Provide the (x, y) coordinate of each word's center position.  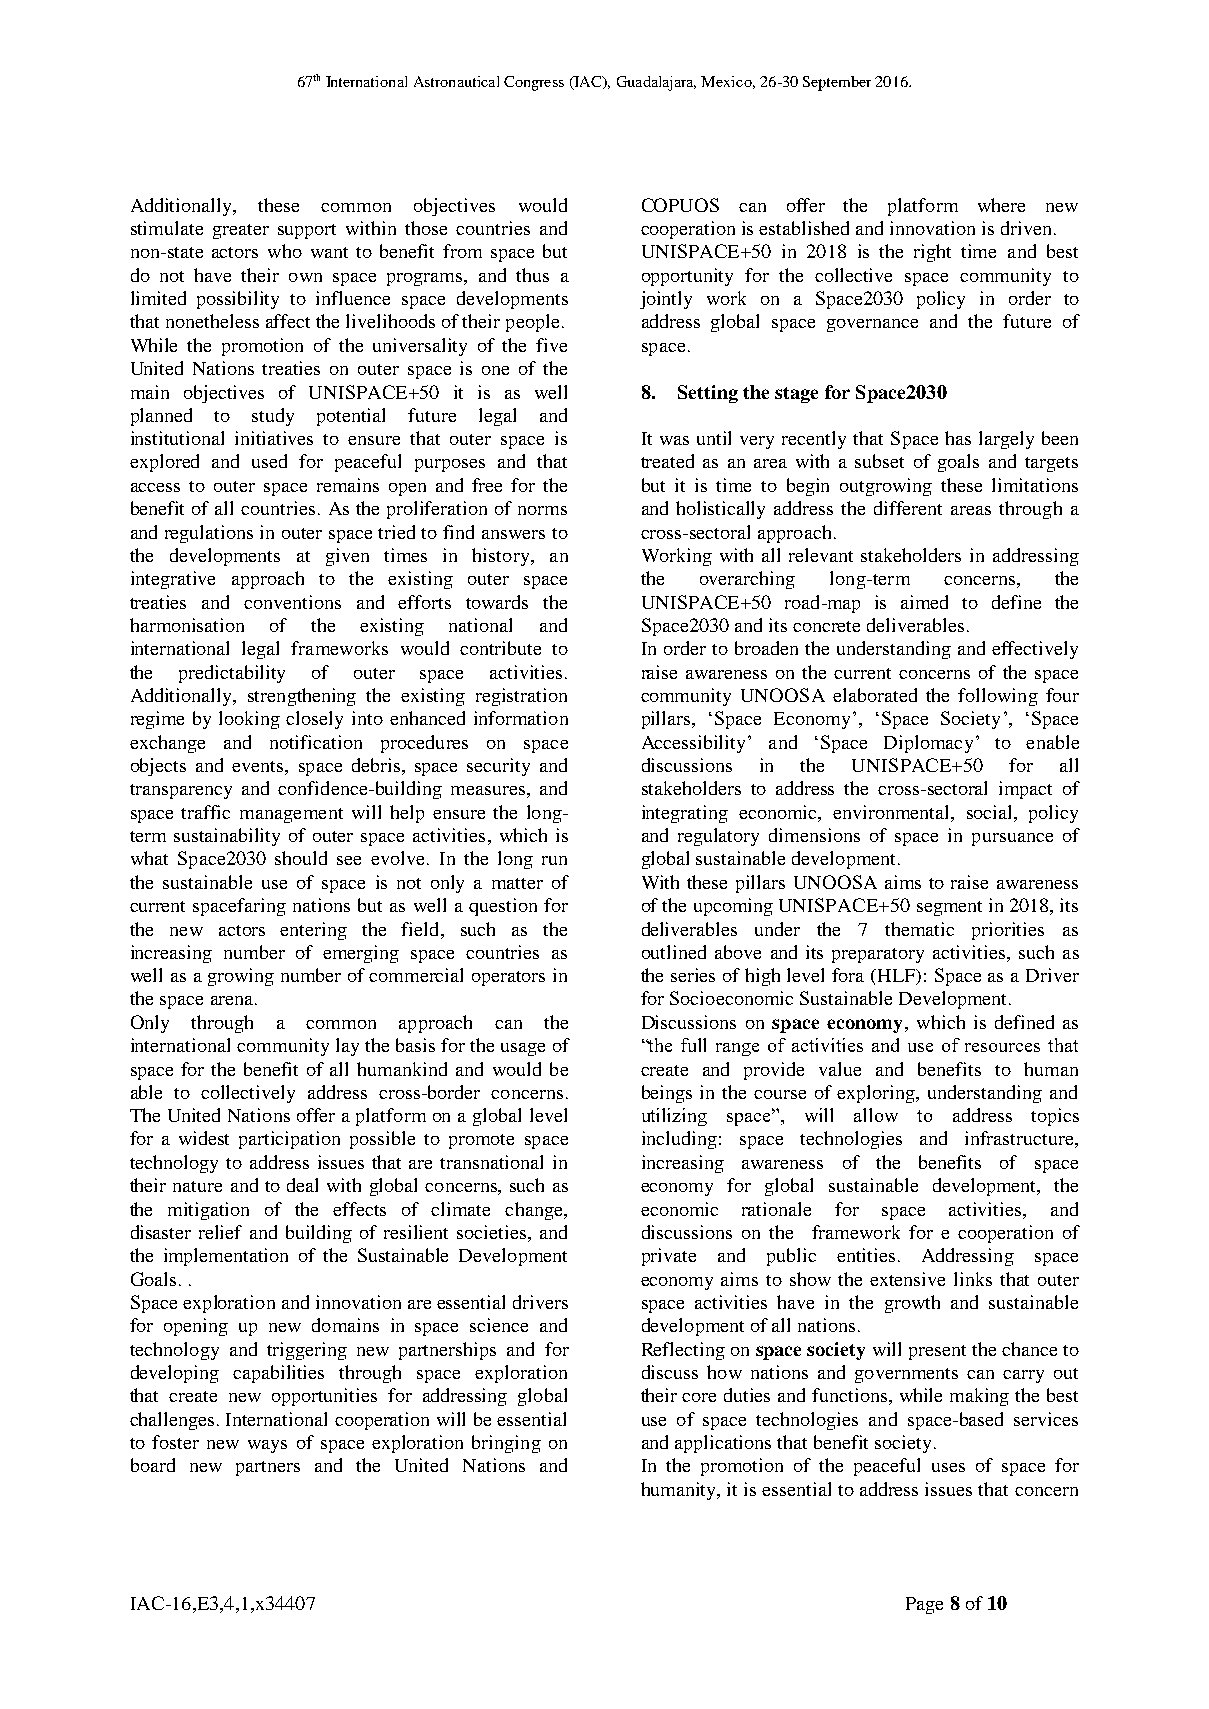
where (1001, 205)
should (301, 858)
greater (241, 231)
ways (267, 1446)
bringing (506, 1444)
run (554, 860)
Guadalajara (656, 83)
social (991, 812)
